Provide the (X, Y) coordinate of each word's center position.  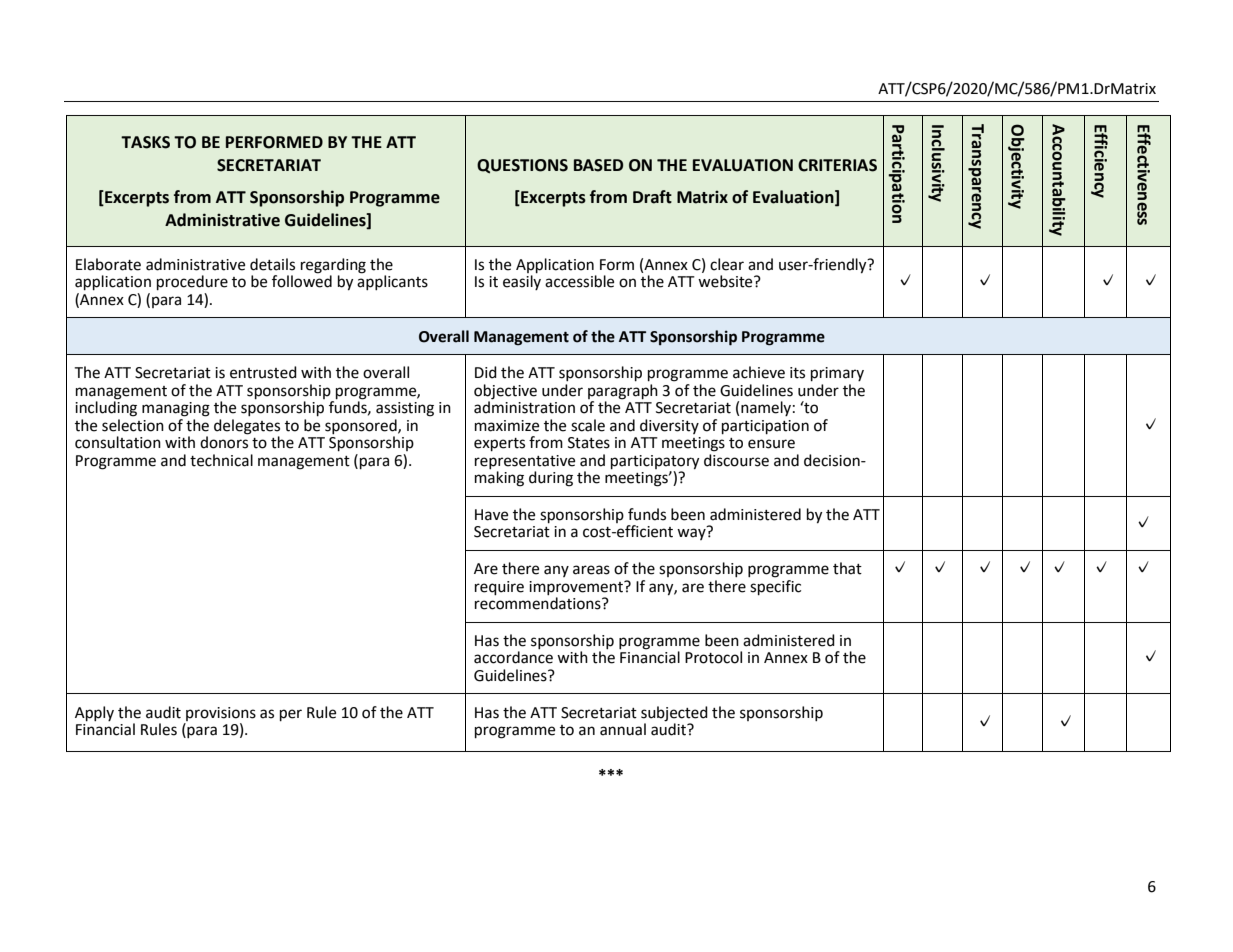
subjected (674, 714)
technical (221, 460)
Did (486, 372)
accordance (513, 657)
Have (491, 515)
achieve (759, 372)
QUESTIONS (522, 166)
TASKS (145, 142)
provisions (221, 714)
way (691, 534)
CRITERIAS (837, 165)
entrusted (263, 372)
